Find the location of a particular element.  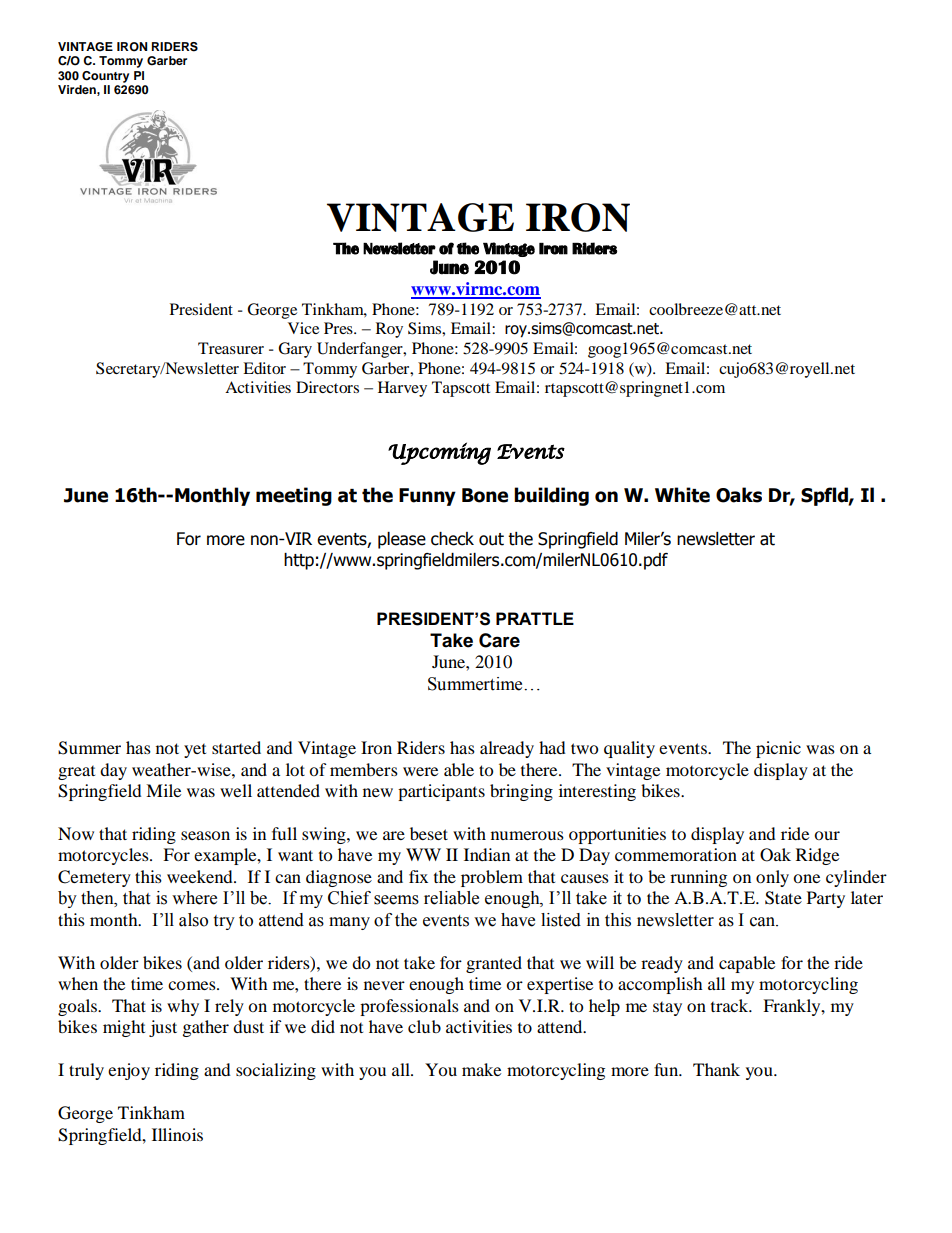

Country is located at coordinates (105, 77).
